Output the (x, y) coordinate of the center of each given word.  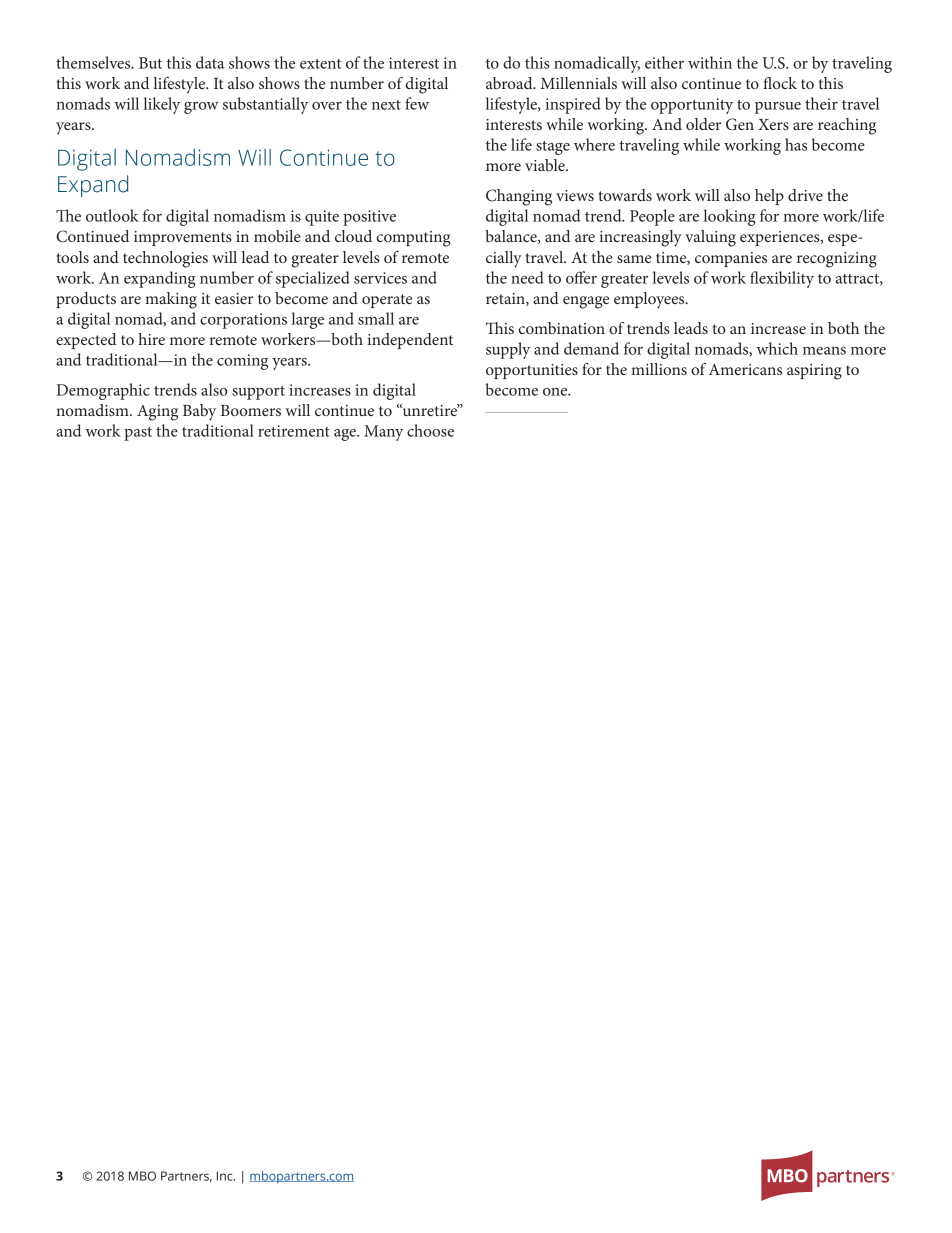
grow (201, 108)
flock (780, 83)
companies (731, 259)
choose (430, 430)
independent (410, 341)
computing (413, 239)
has (796, 144)
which (777, 348)
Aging (157, 413)
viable (546, 165)
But (150, 63)
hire (151, 339)
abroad (510, 83)
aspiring (814, 372)
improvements (183, 238)
